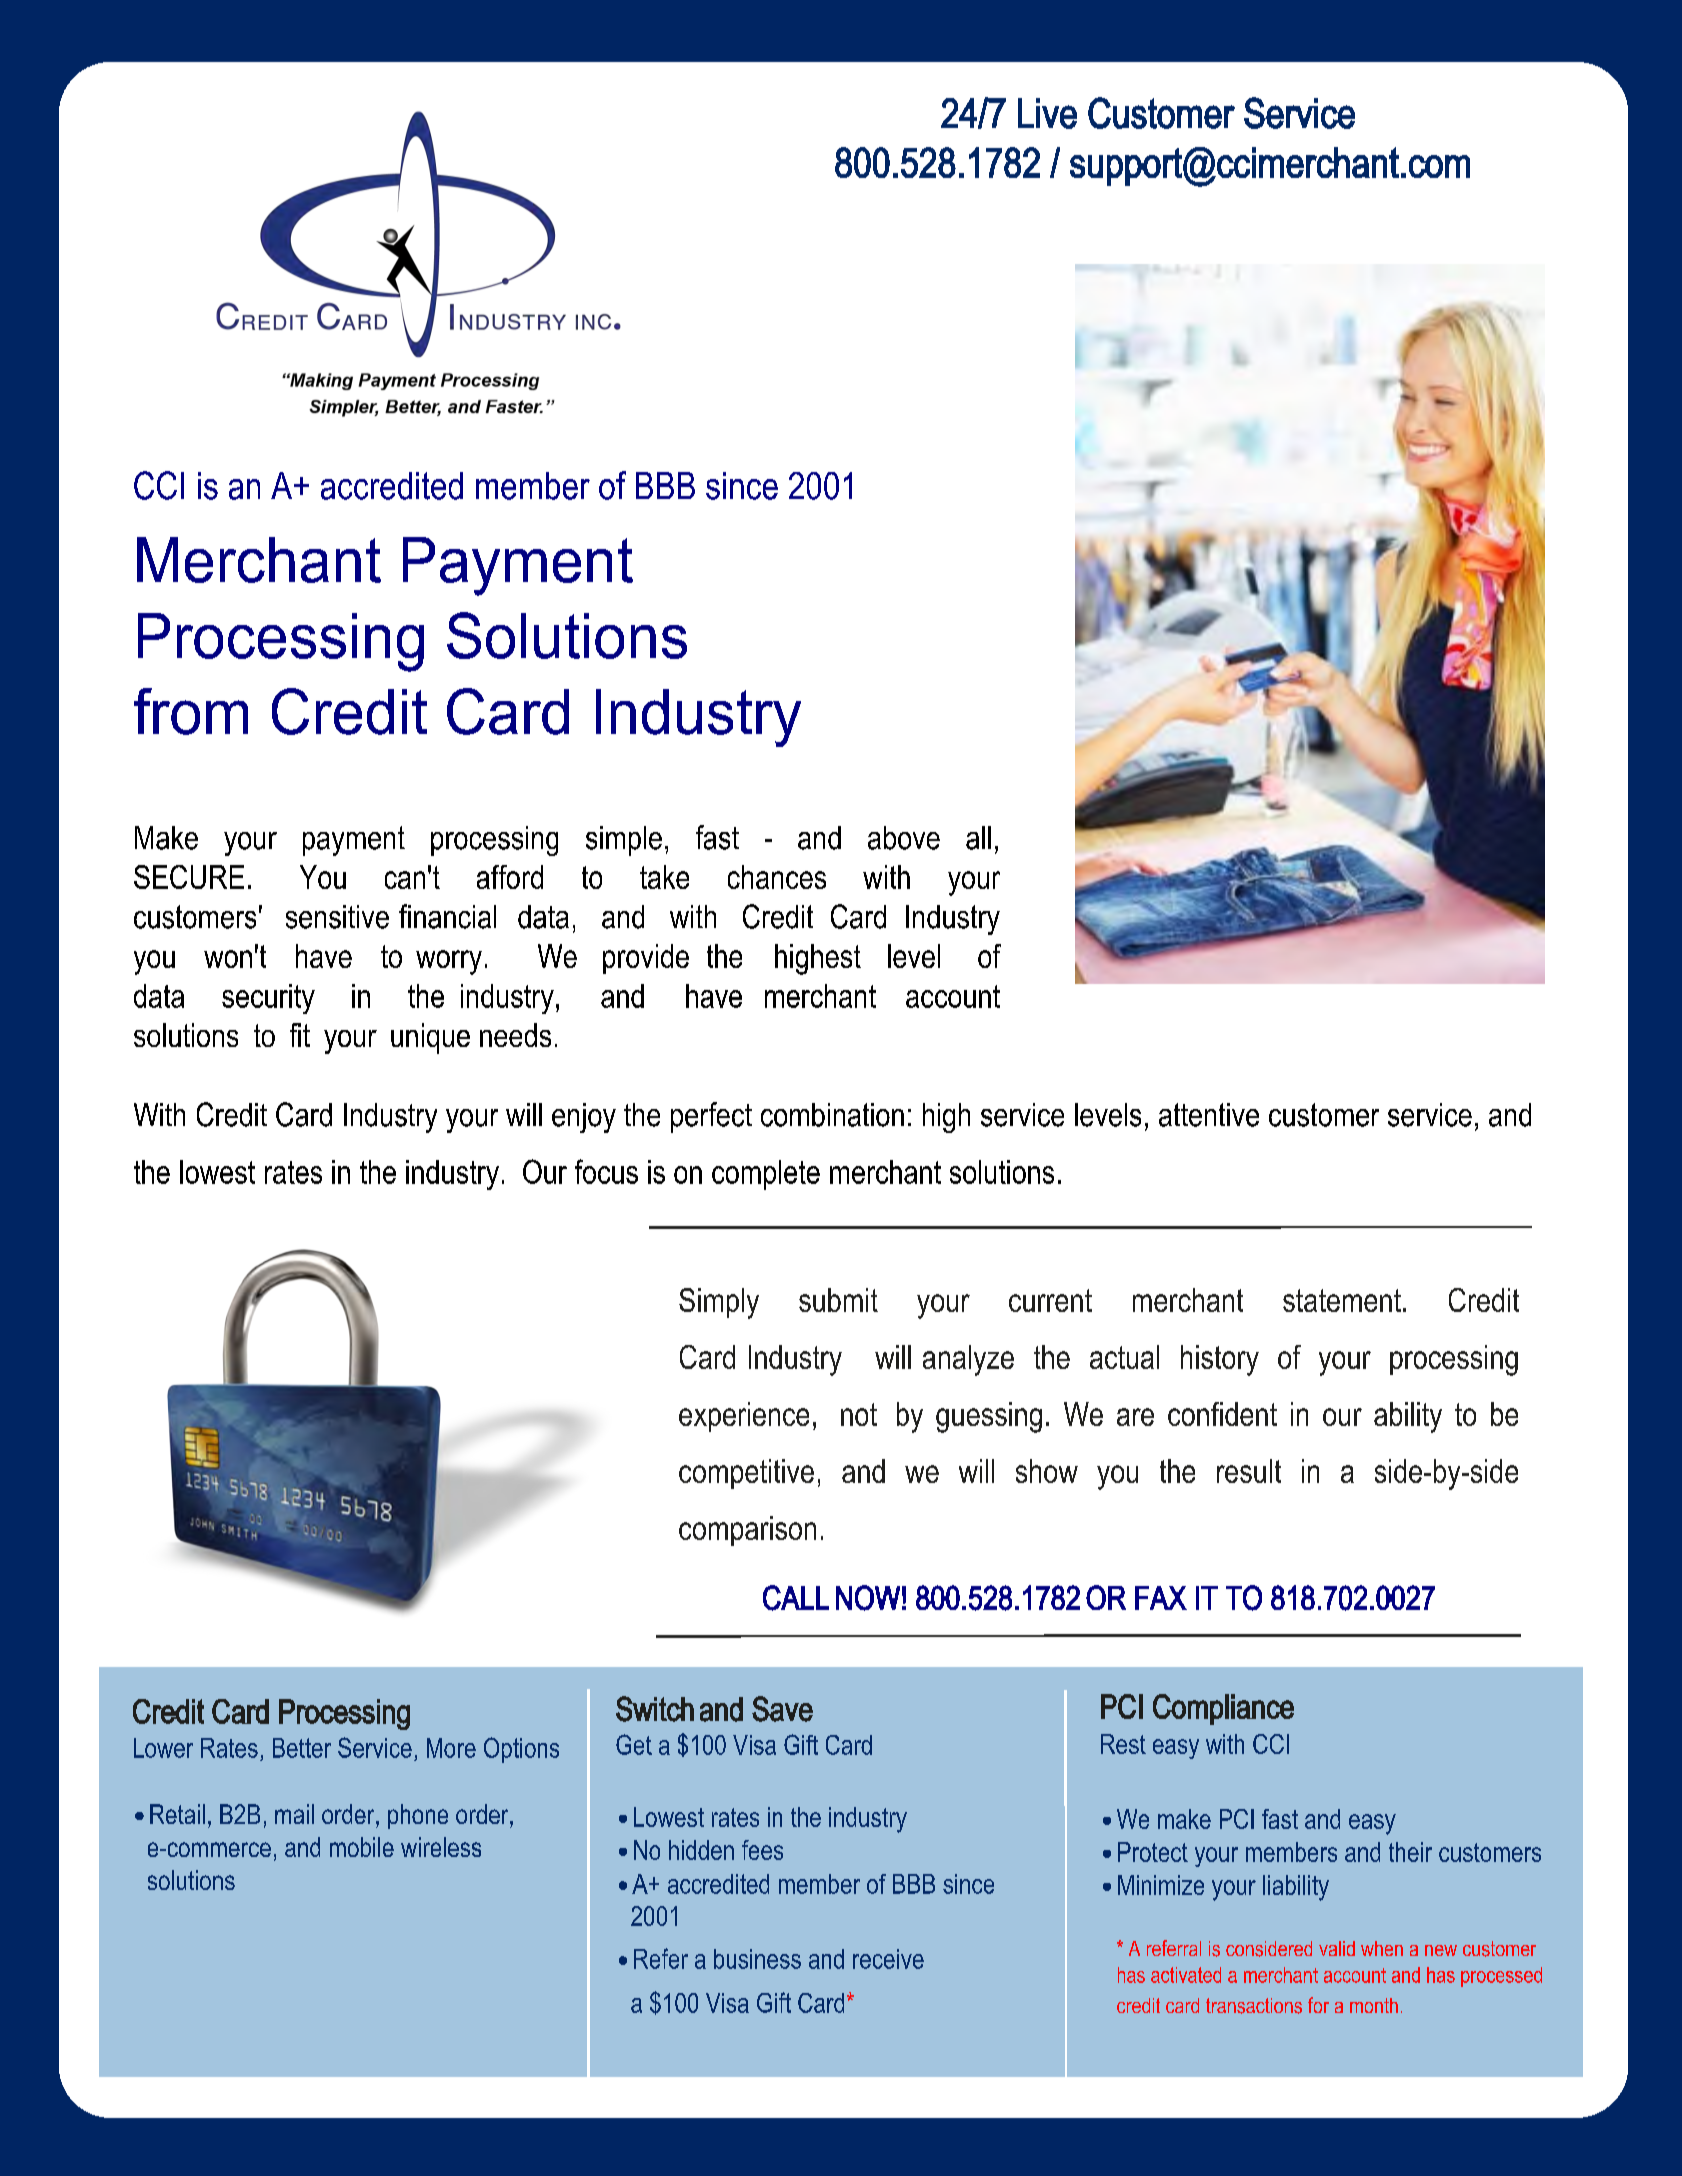 This screenshot has width=1682, height=2176. I want to click on mobile, so click(362, 1847).
